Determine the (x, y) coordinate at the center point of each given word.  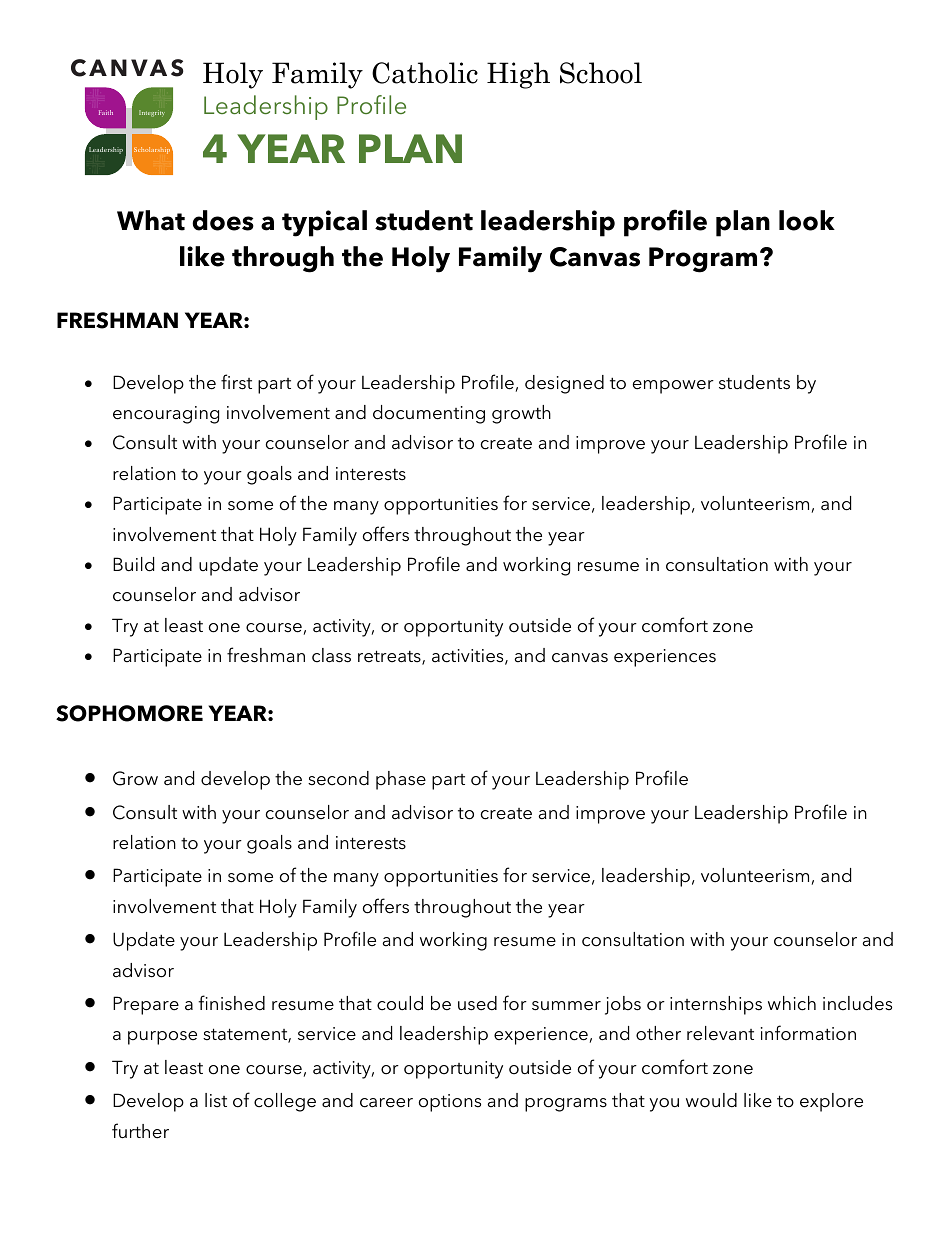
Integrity (152, 113)
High (518, 75)
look (807, 220)
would (711, 1100)
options (450, 1103)
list (216, 1100)
